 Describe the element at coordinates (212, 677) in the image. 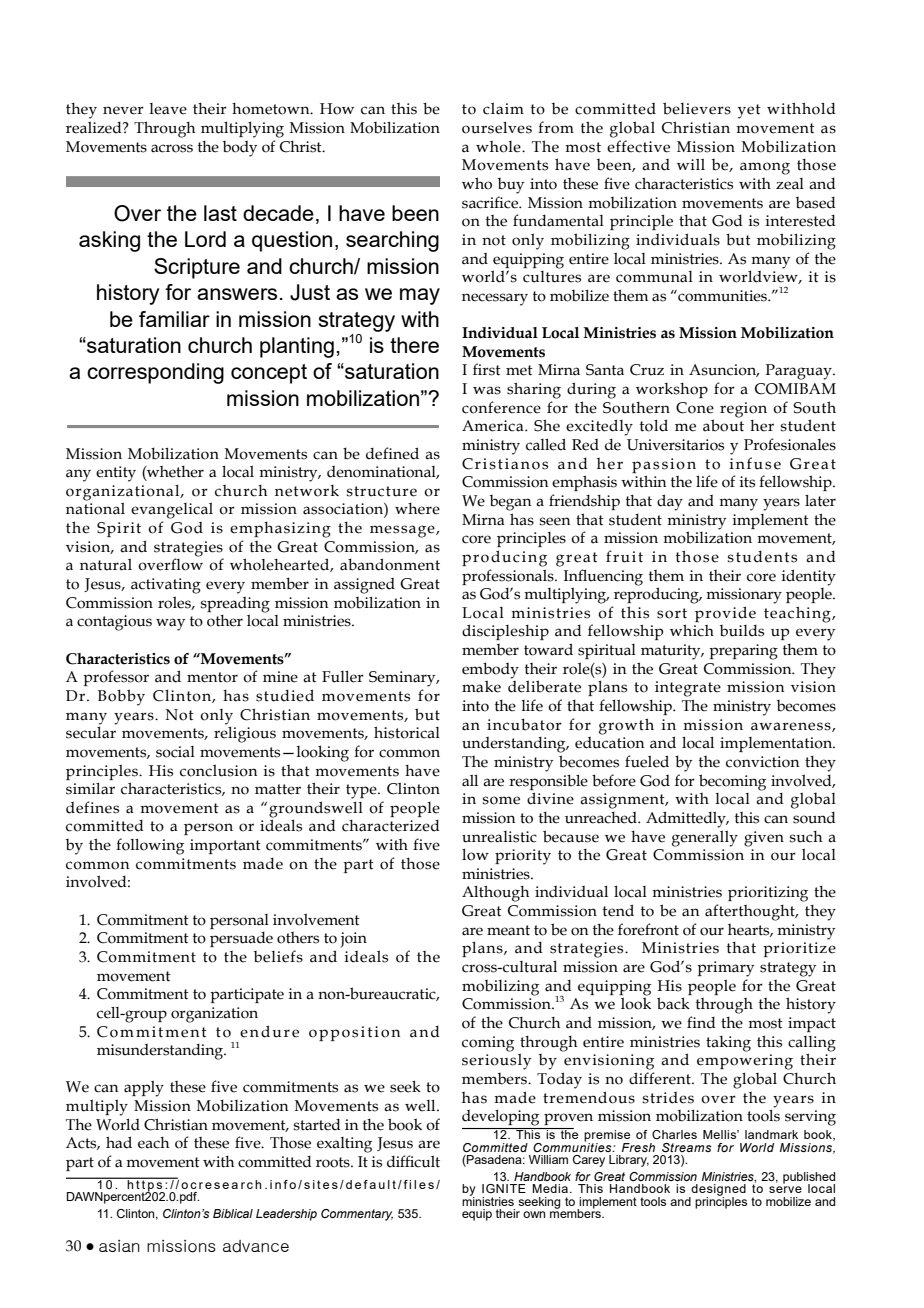

I see `mentor` at that location.
